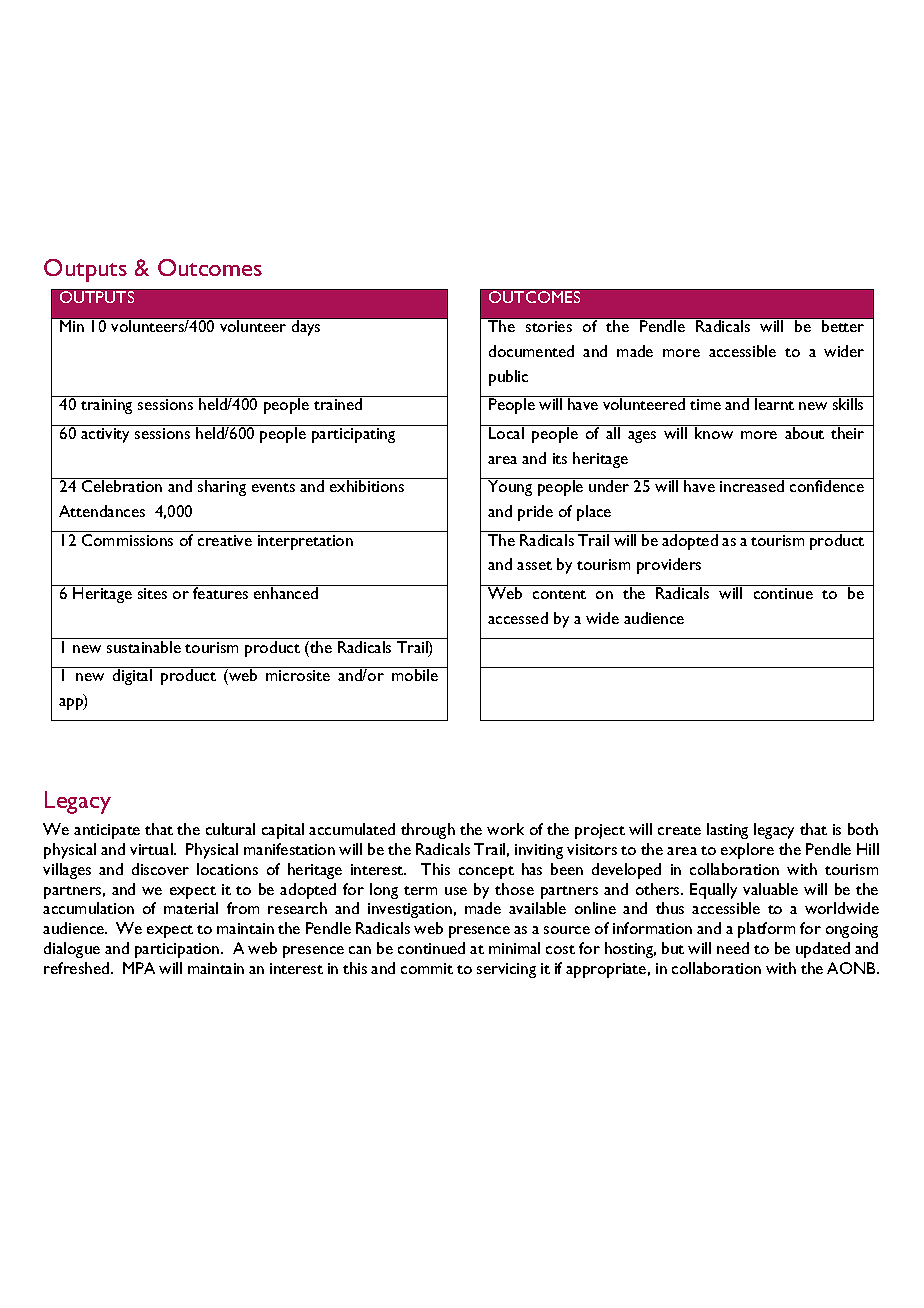 The width and height of the document is (924, 1308). Describe the element at coordinates (415, 674) in the document. I see `mobile` at that location.
